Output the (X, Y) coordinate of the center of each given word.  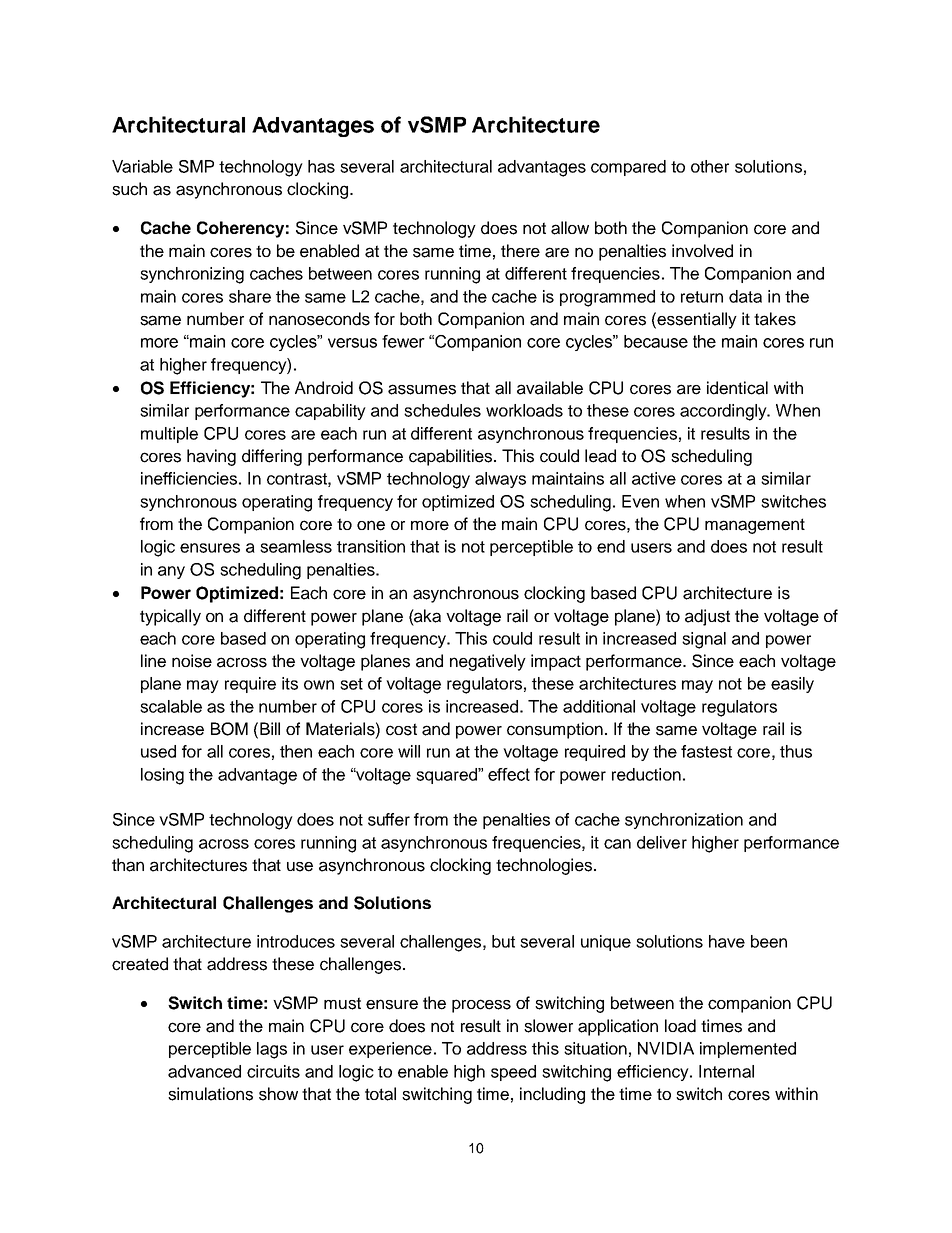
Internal (726, 1071)
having (211, 457)
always (500, 480)
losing (162, 776)
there (520, 251)
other (710, 166)
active (654, 478)
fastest (706, 751)
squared (447, 776)
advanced (204, 1071)
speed (513, 1073)
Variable (142, 166)
